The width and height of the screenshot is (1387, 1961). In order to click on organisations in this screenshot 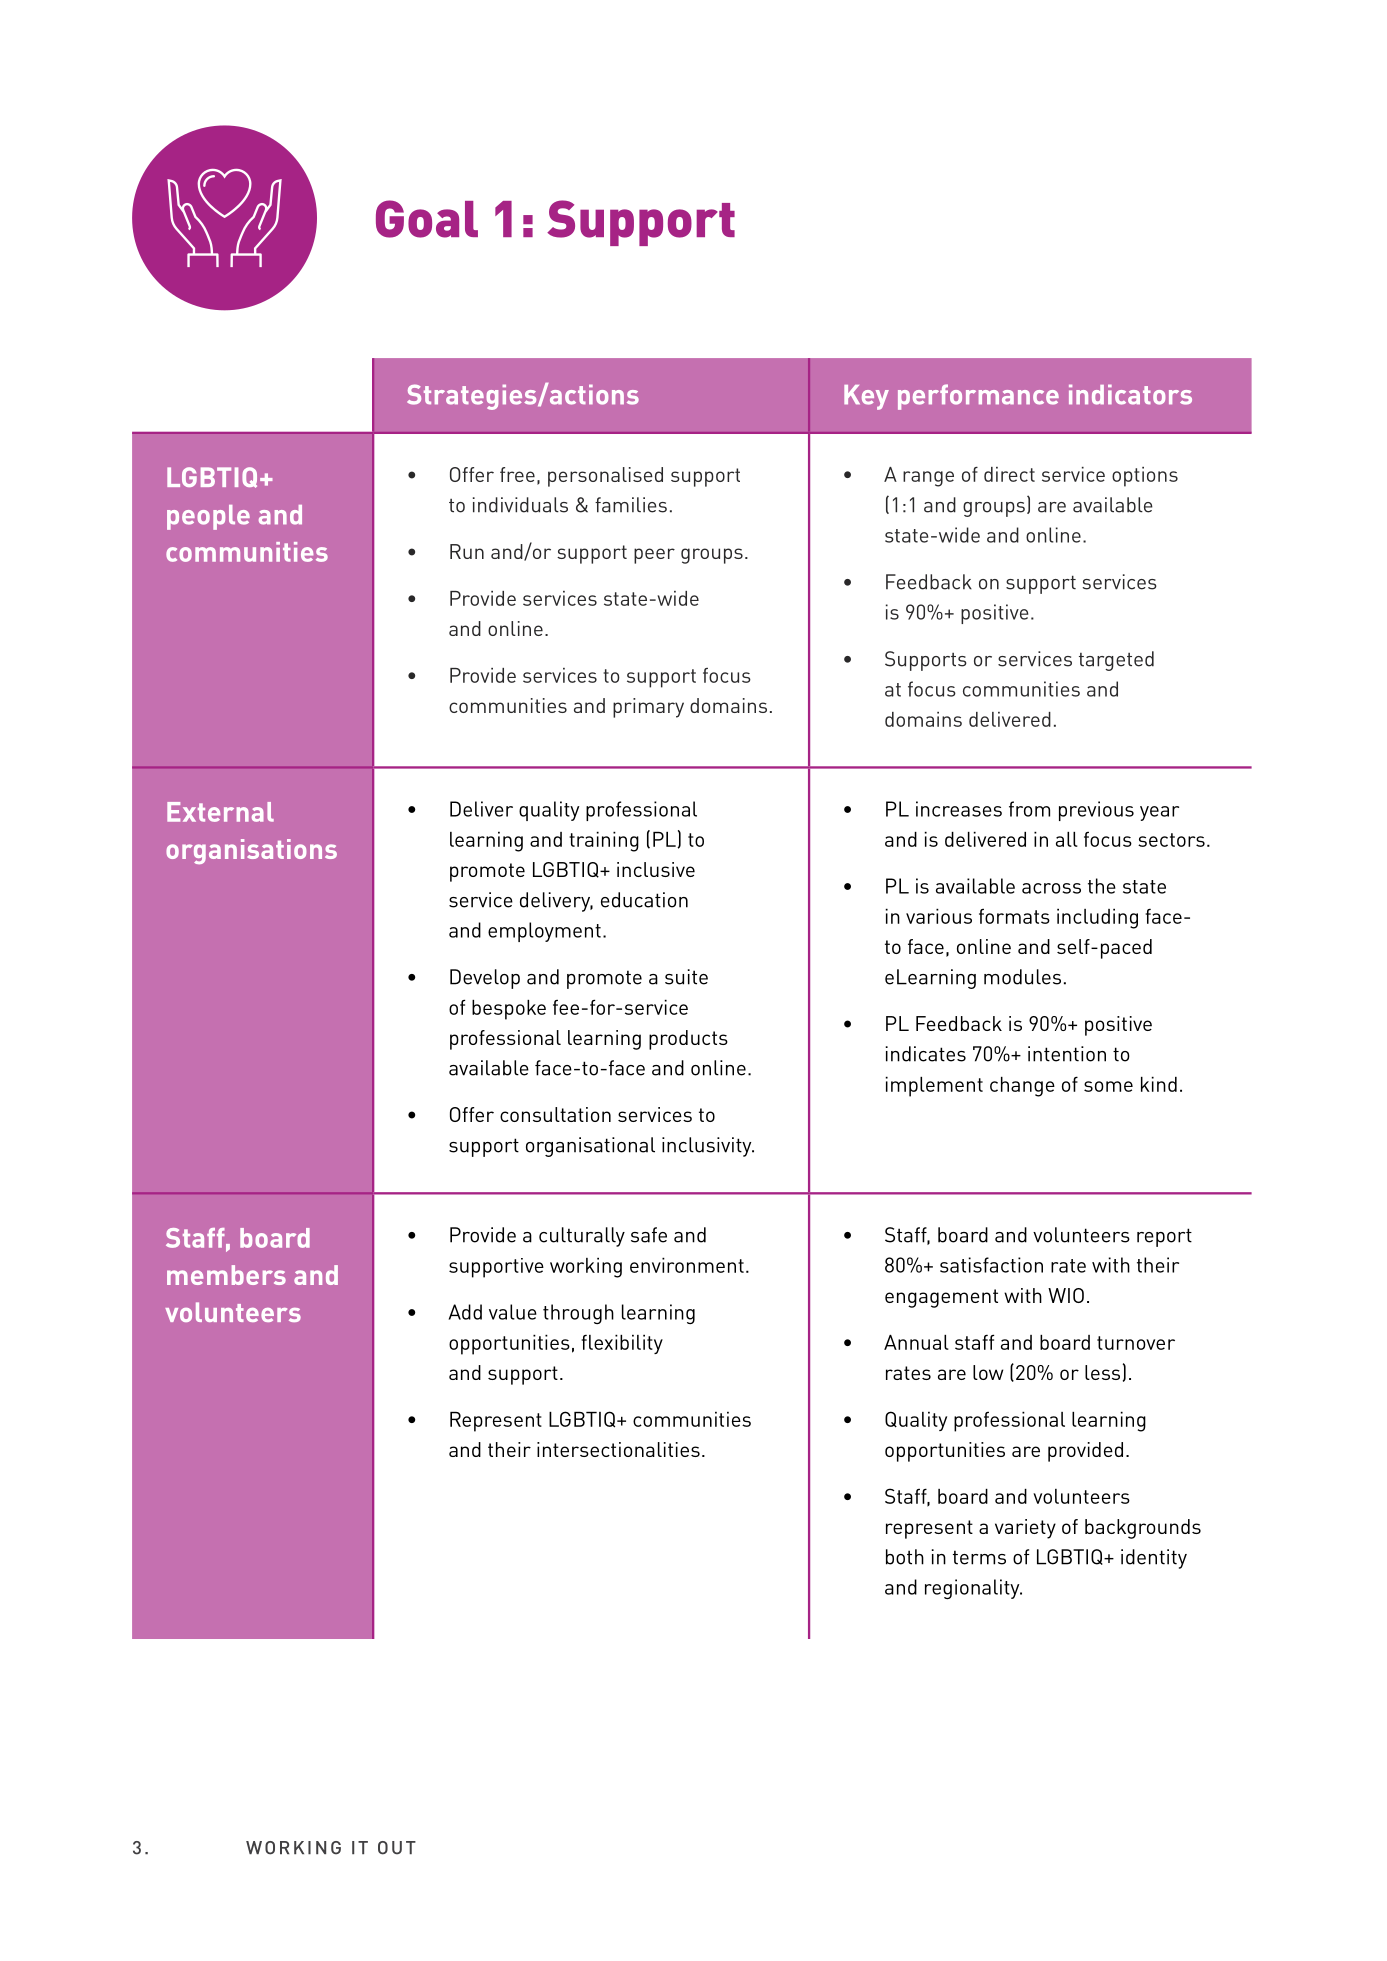, I will do `click(251, 851)`.
